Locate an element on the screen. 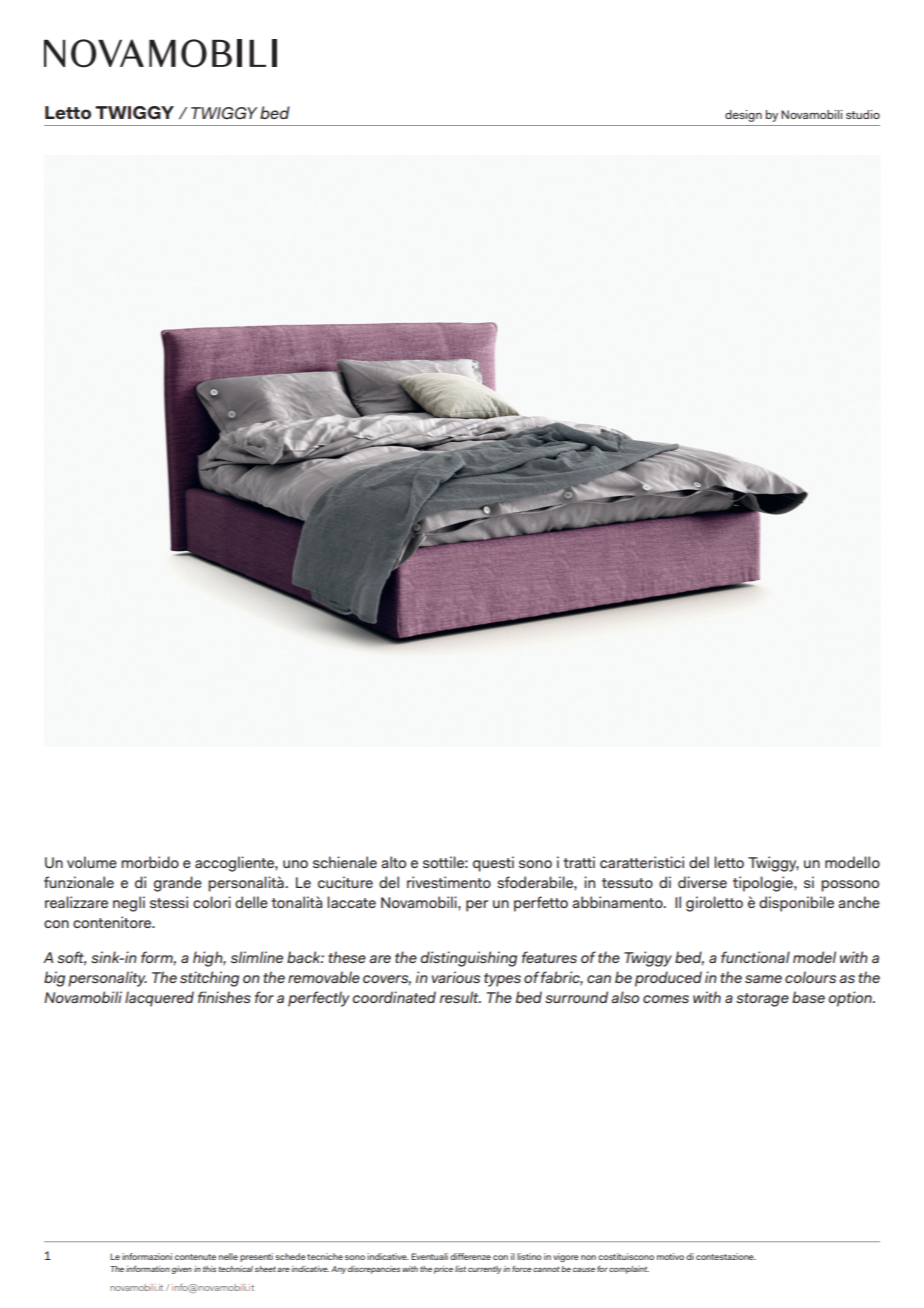  functional is located at coordinates (755, 957).
